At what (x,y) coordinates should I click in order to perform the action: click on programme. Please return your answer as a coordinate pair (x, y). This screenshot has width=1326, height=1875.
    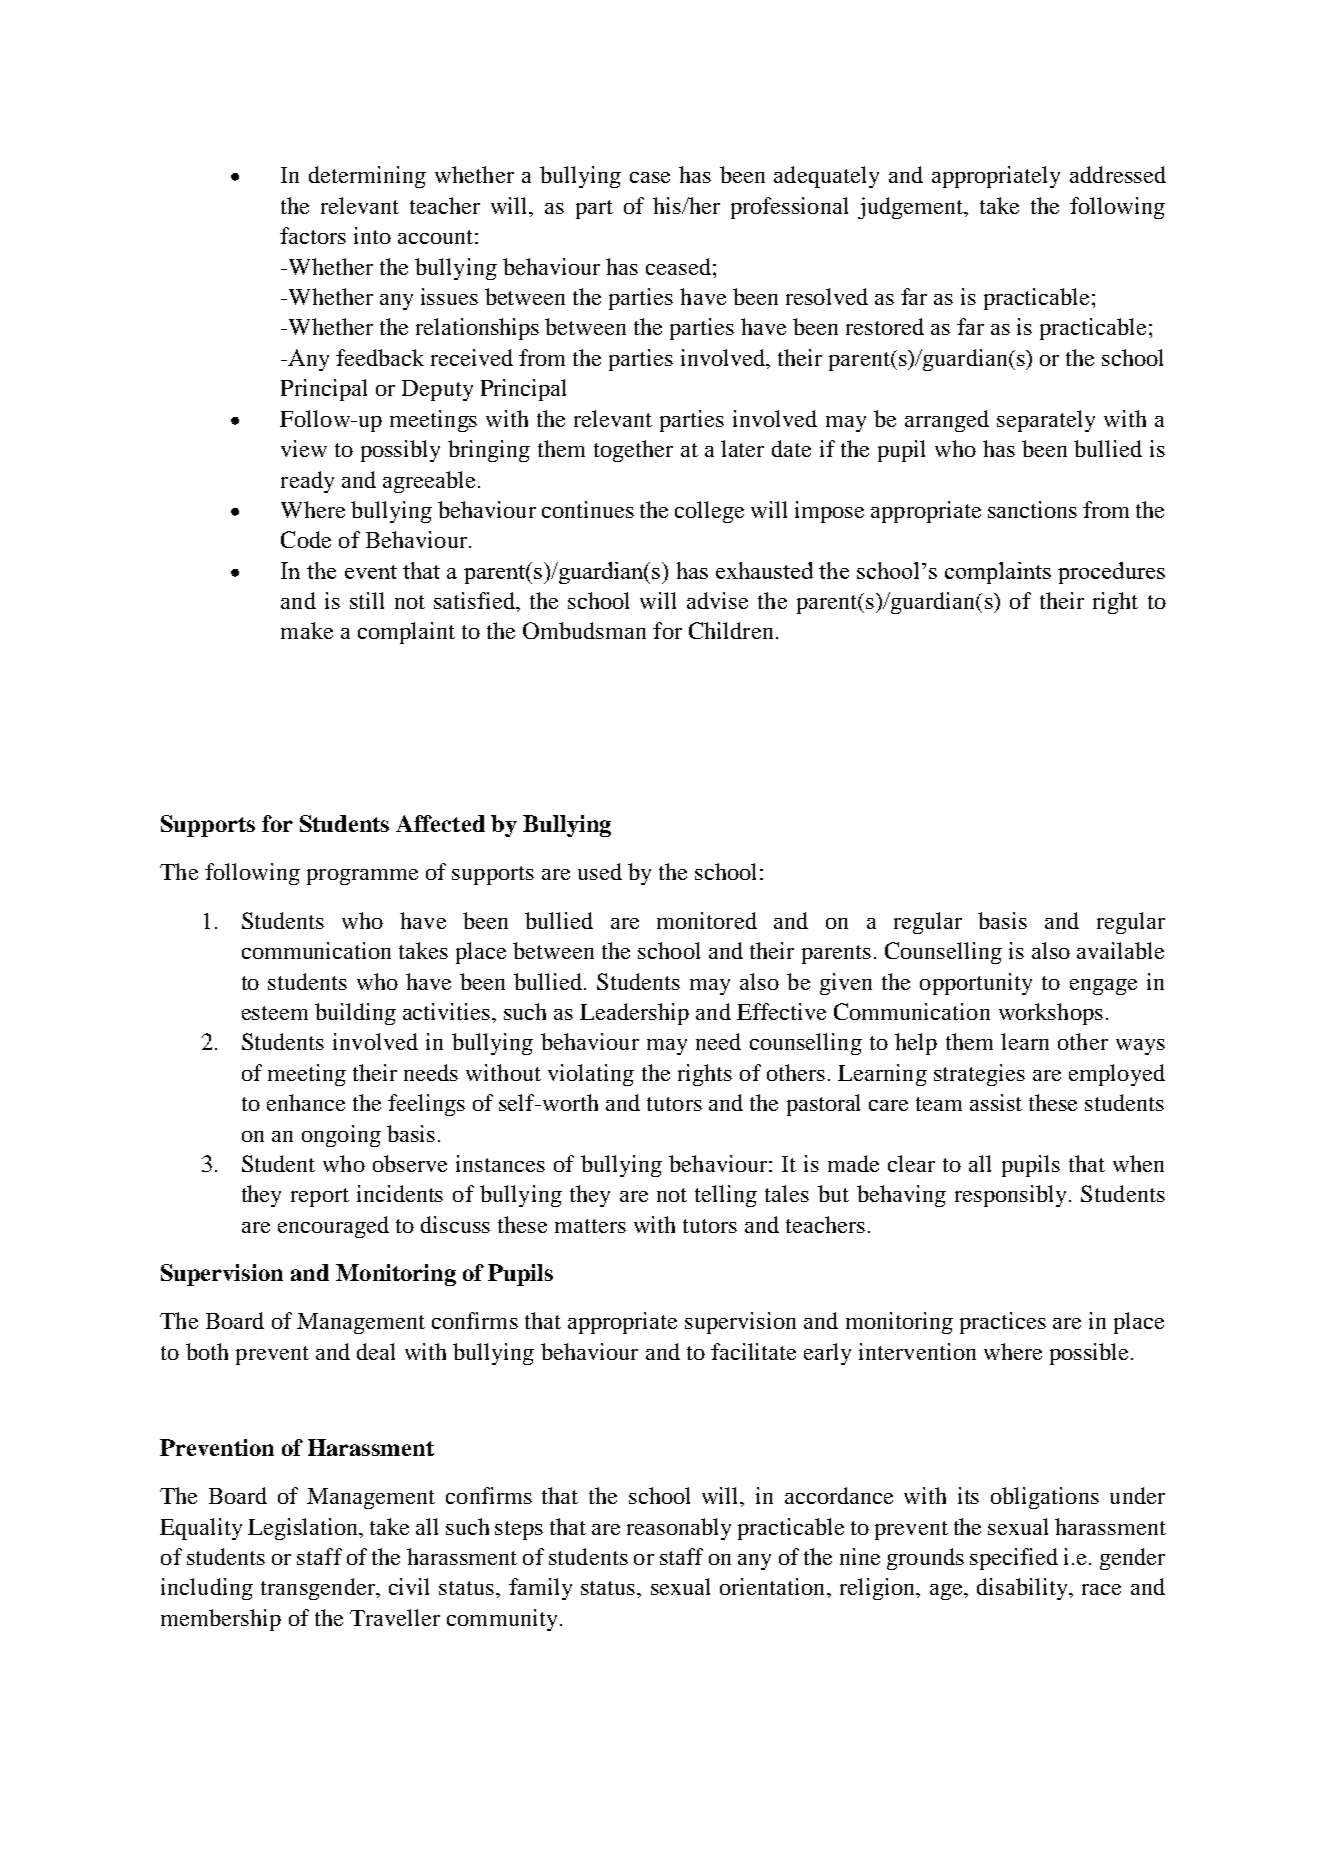
    Looking at the image, I should click on (362, 877).
